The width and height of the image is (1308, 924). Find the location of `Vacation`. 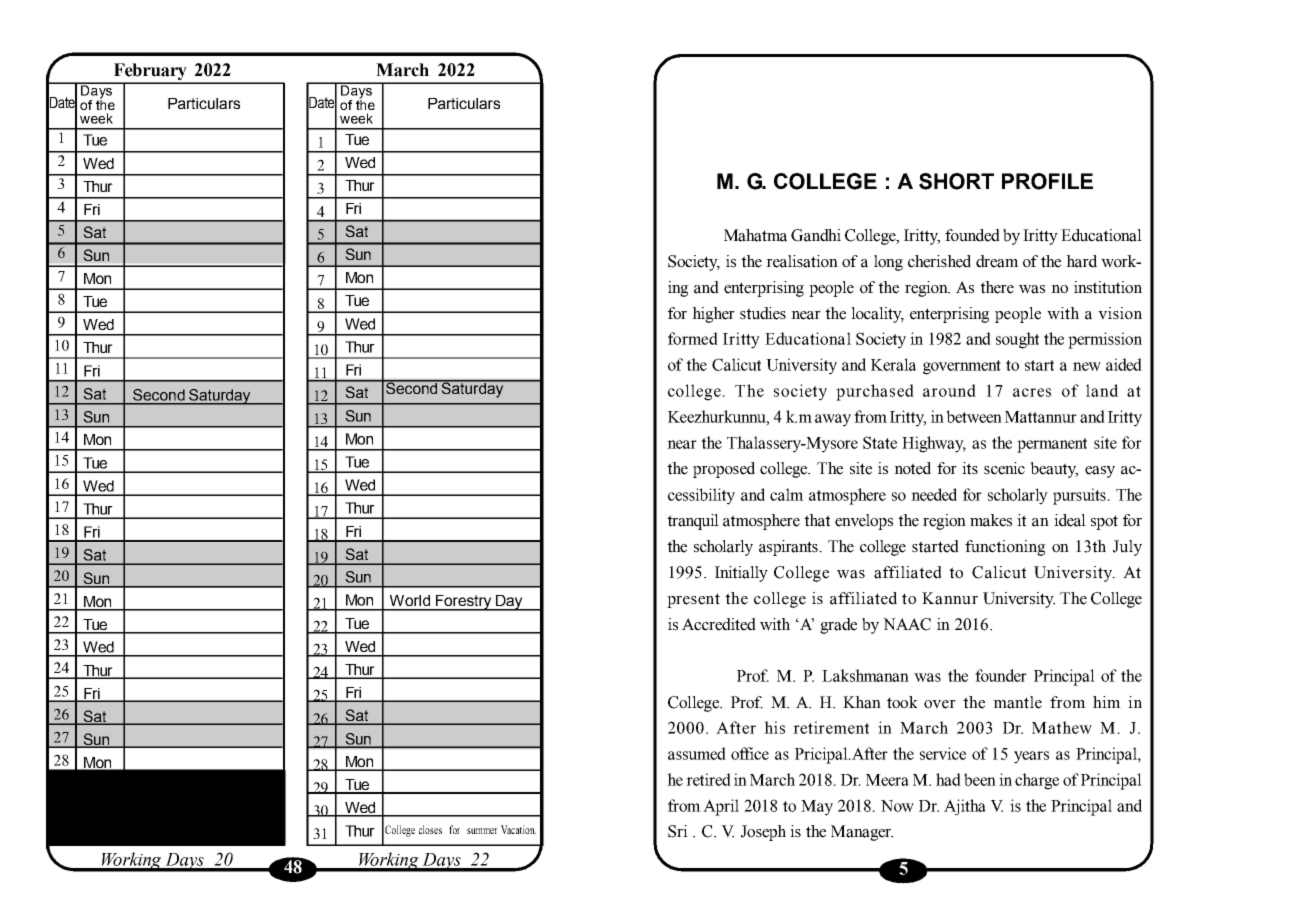

Vacation is located at coordinates (518, 829).
